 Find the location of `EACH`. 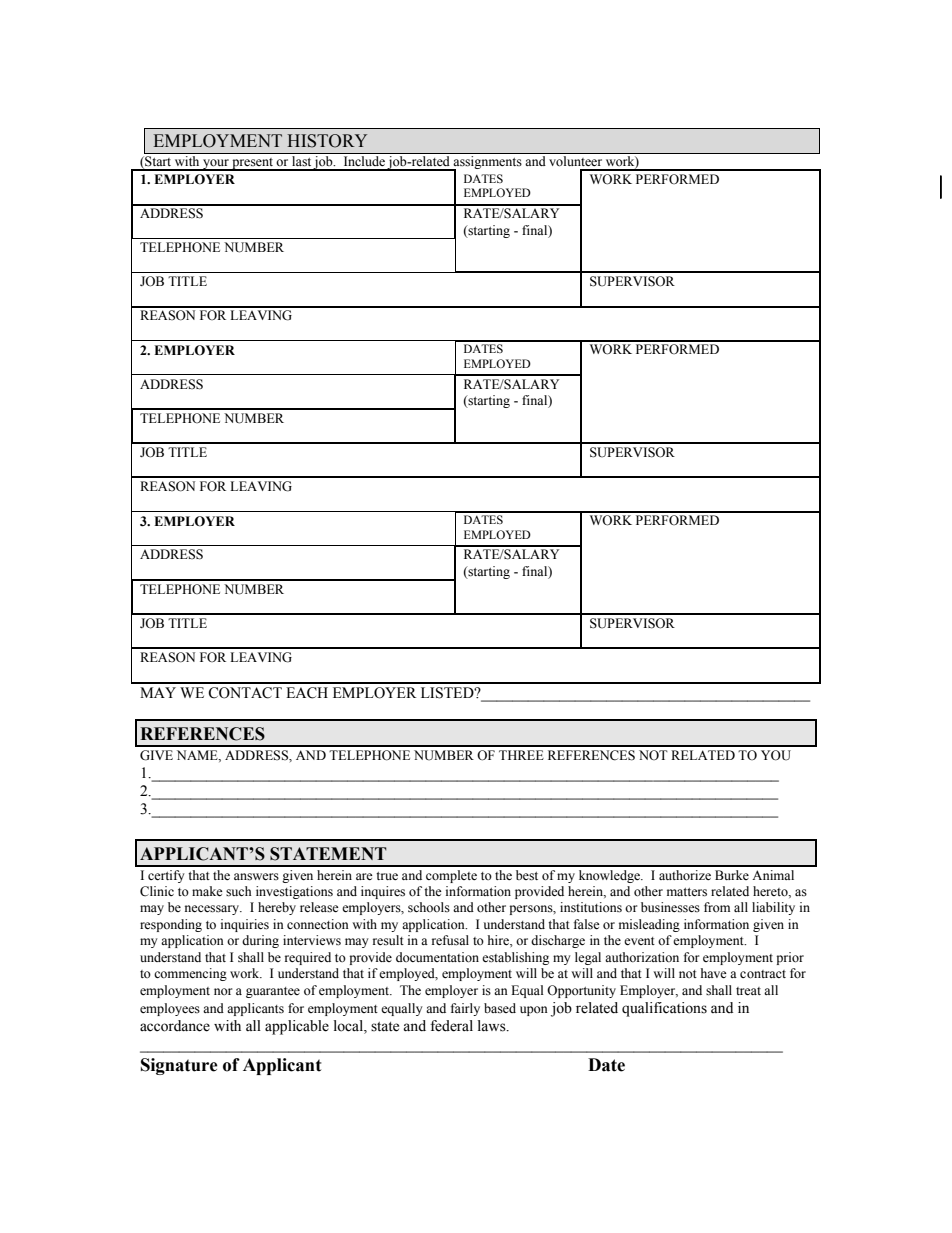

EACH is located at coordinates (307, 693).
